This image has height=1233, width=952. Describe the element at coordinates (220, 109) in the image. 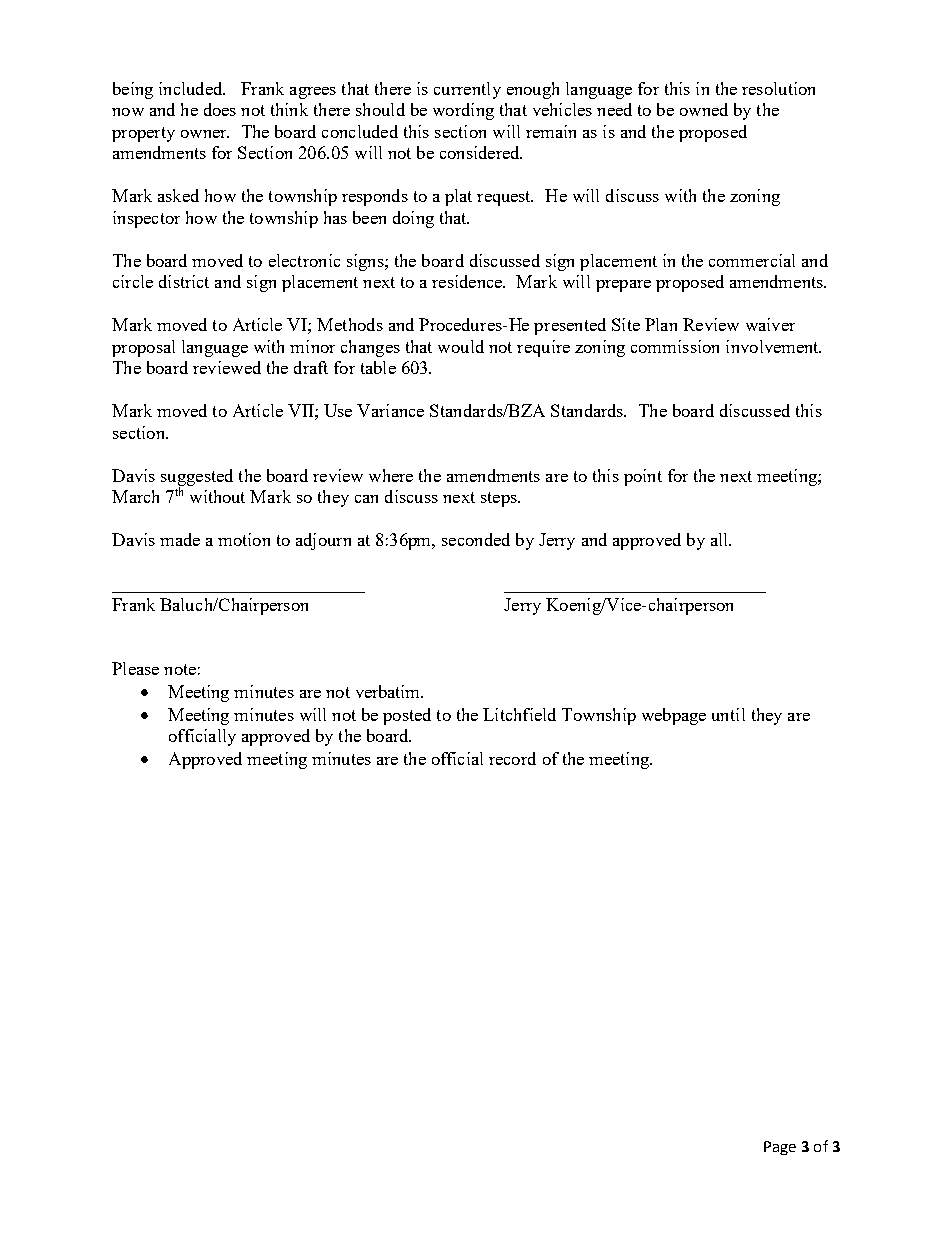

I see `does` at that location.
